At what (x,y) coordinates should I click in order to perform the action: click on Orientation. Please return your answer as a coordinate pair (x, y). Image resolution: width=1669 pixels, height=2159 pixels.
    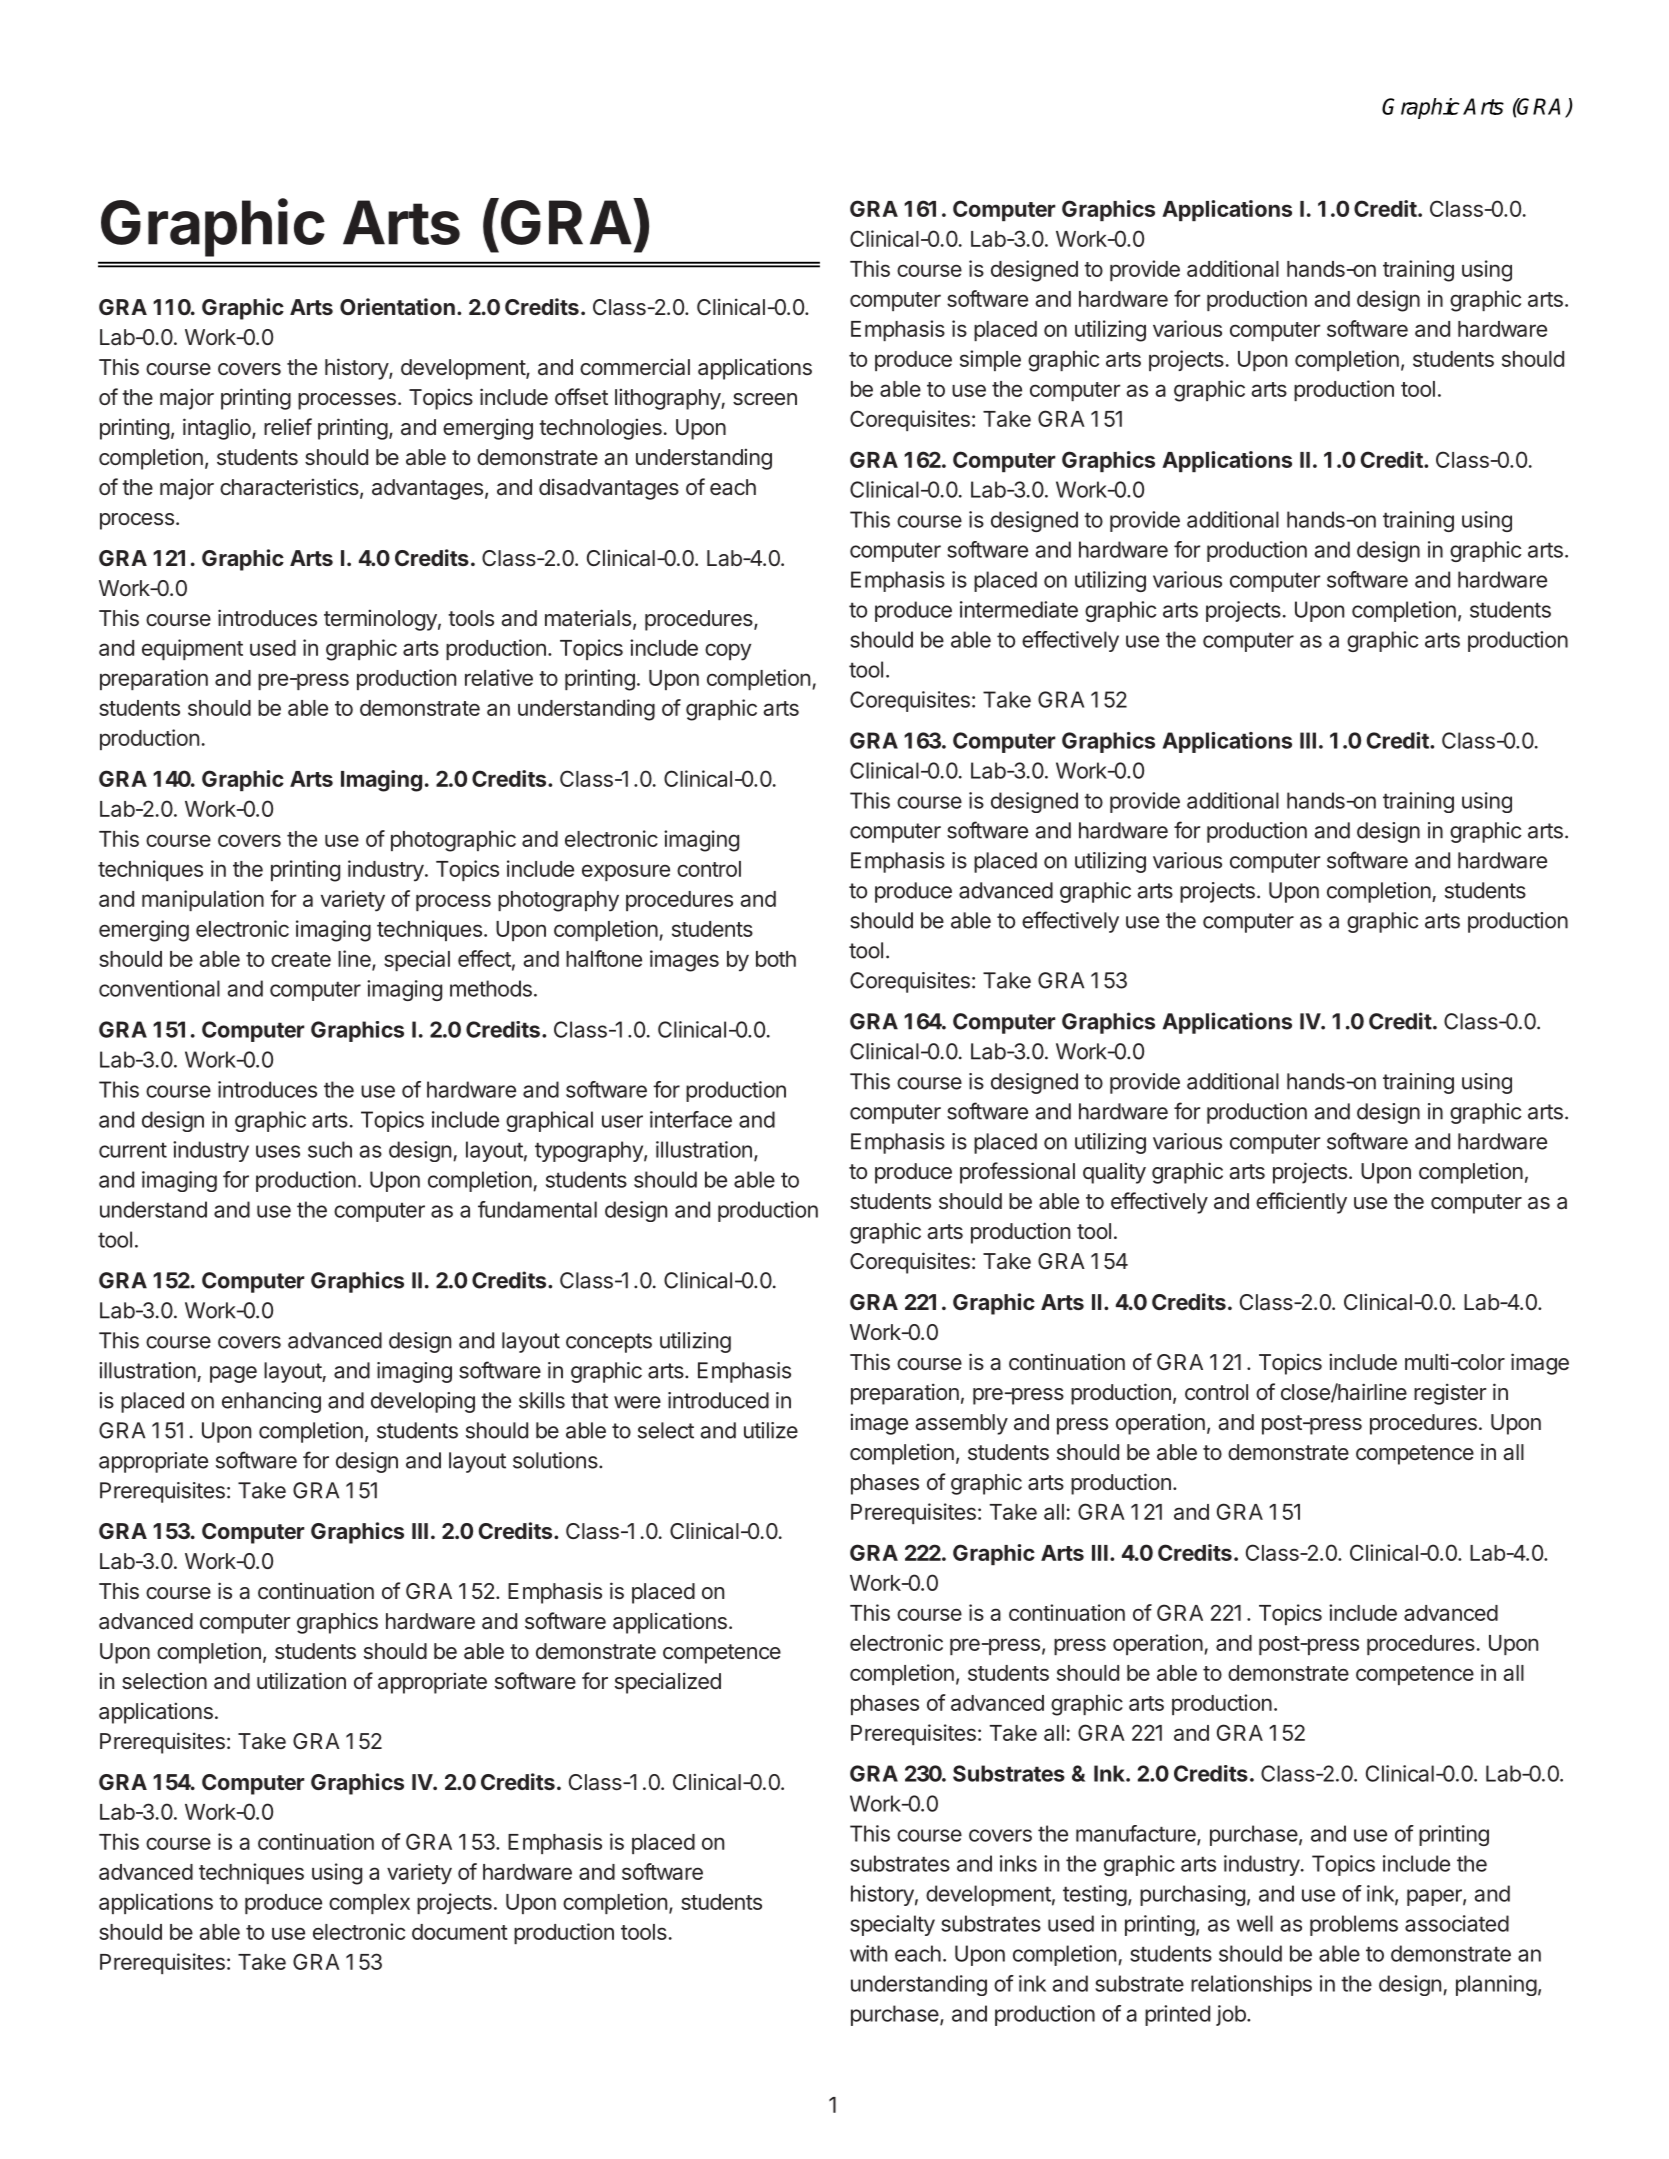
    Looking at the image, I should click on (397, 306).
